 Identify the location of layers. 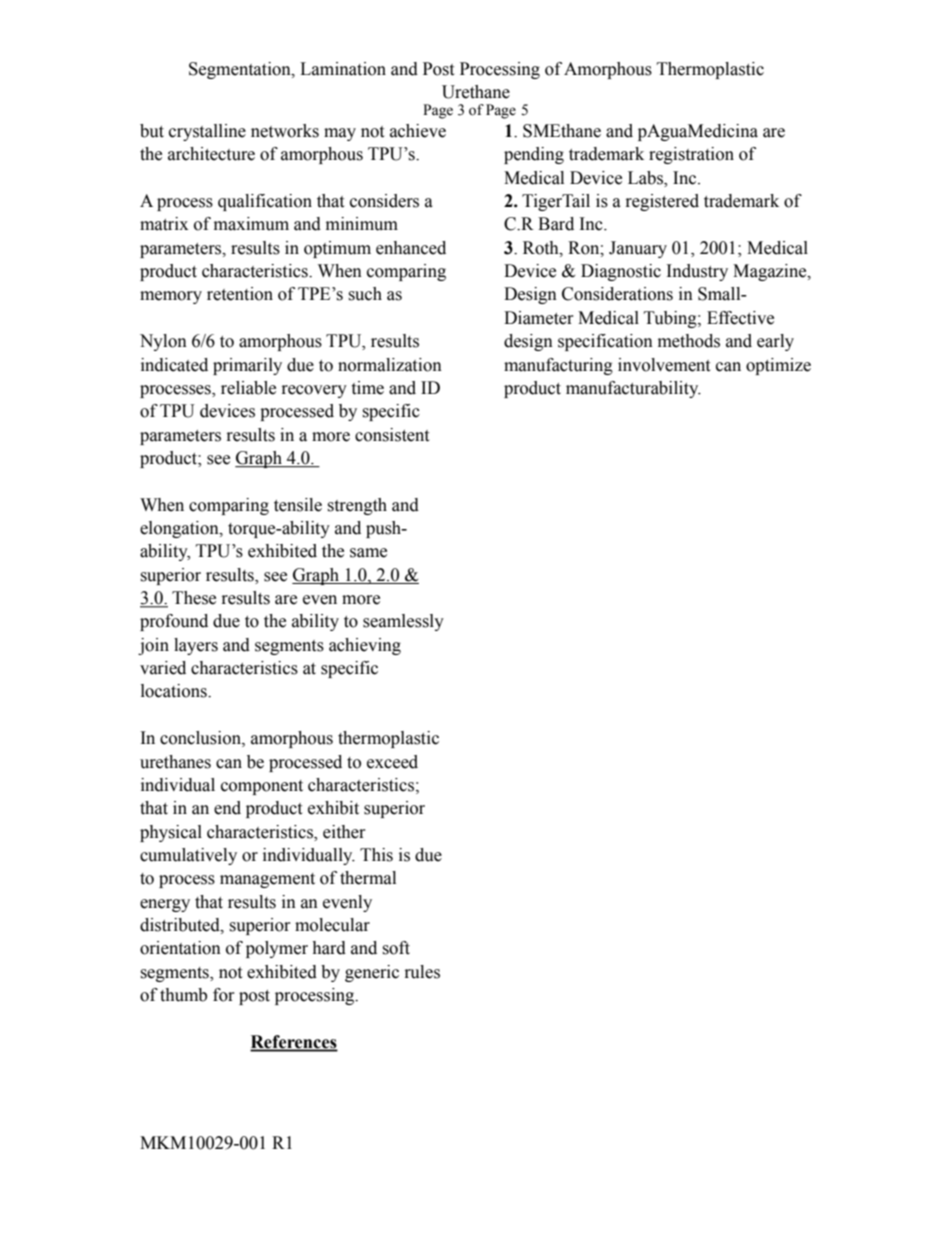
(196, 646).
